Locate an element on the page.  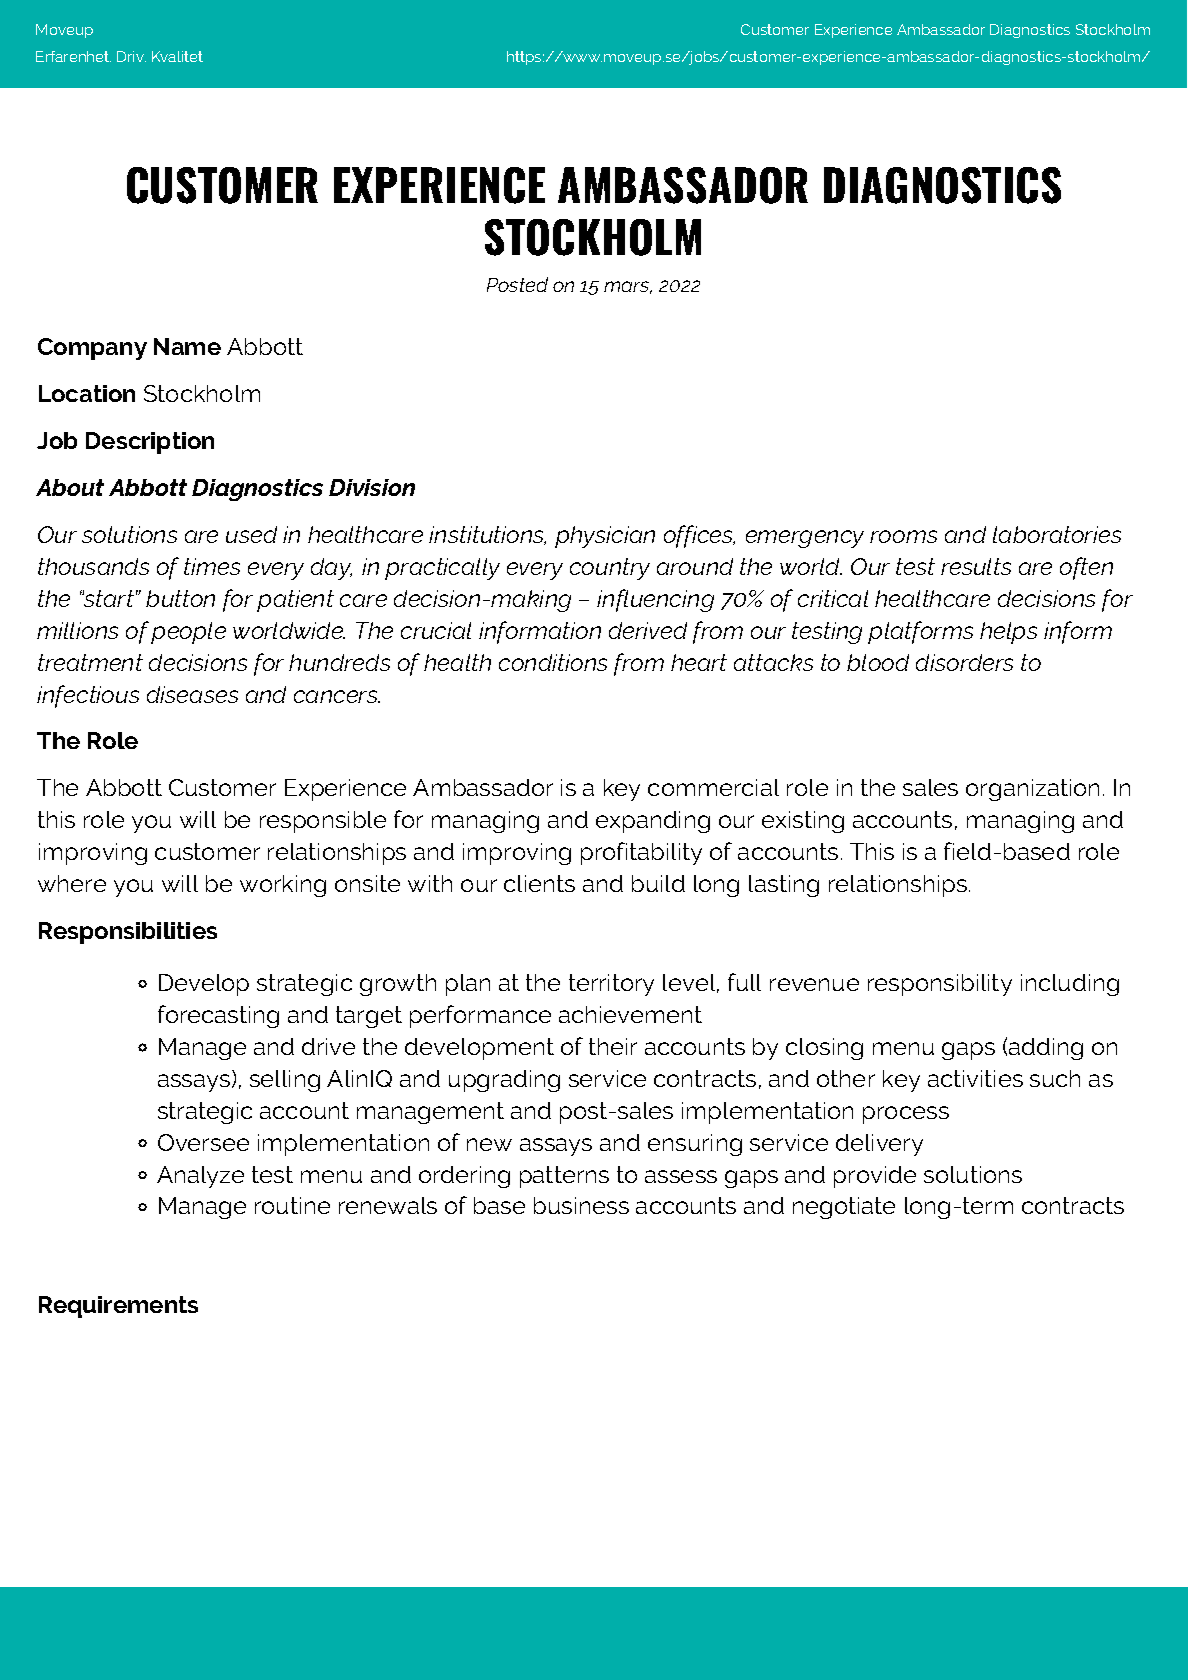
laboratories is located at coordinates (1057, 534).
